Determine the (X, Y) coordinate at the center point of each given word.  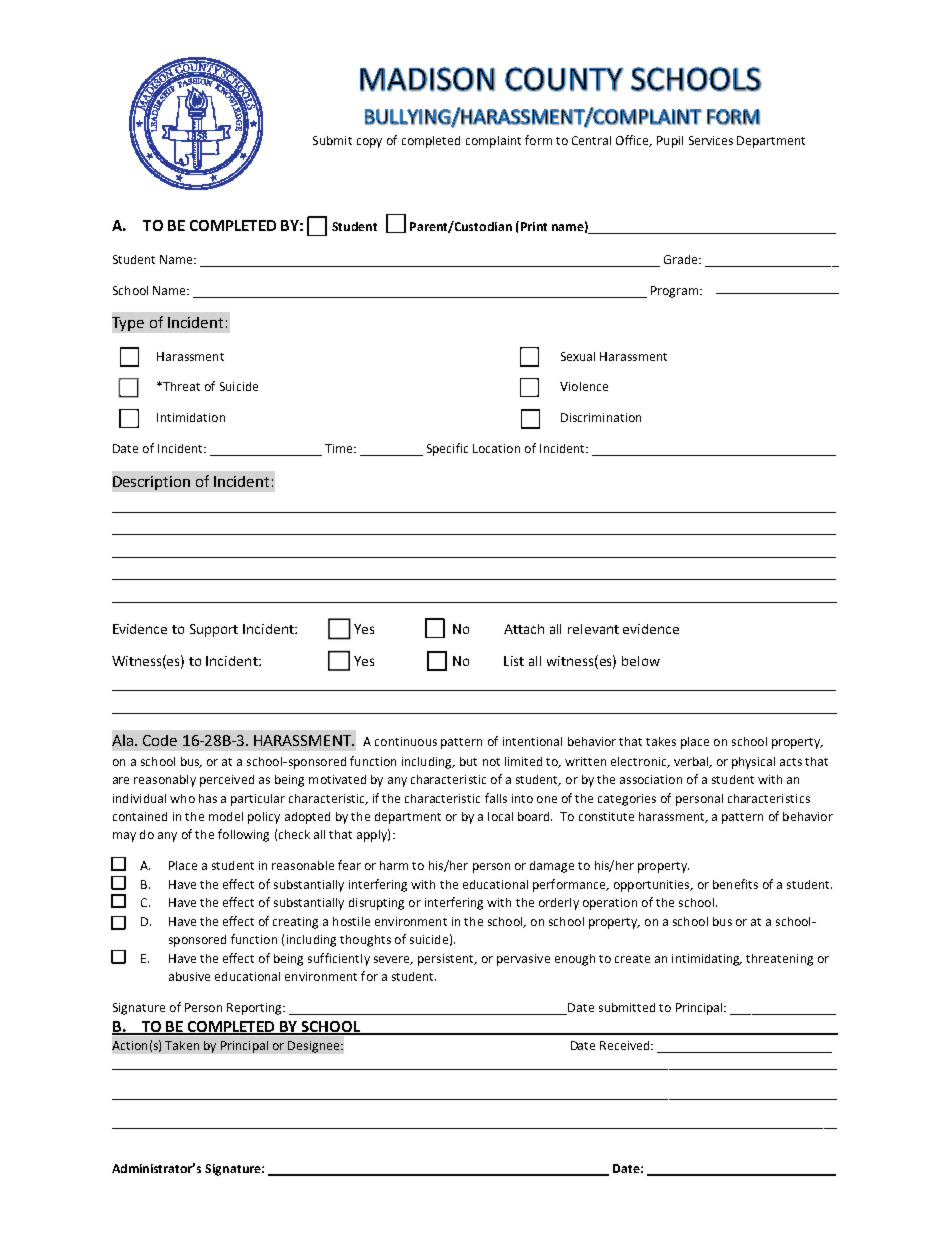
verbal (692, 762)
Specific (447, 449)
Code (160, 740)
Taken (182, 1045)
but (468, 761)
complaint (493, 142)
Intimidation (191, 417)
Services (711, 140)
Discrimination (601, 417)
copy (369, 143)
